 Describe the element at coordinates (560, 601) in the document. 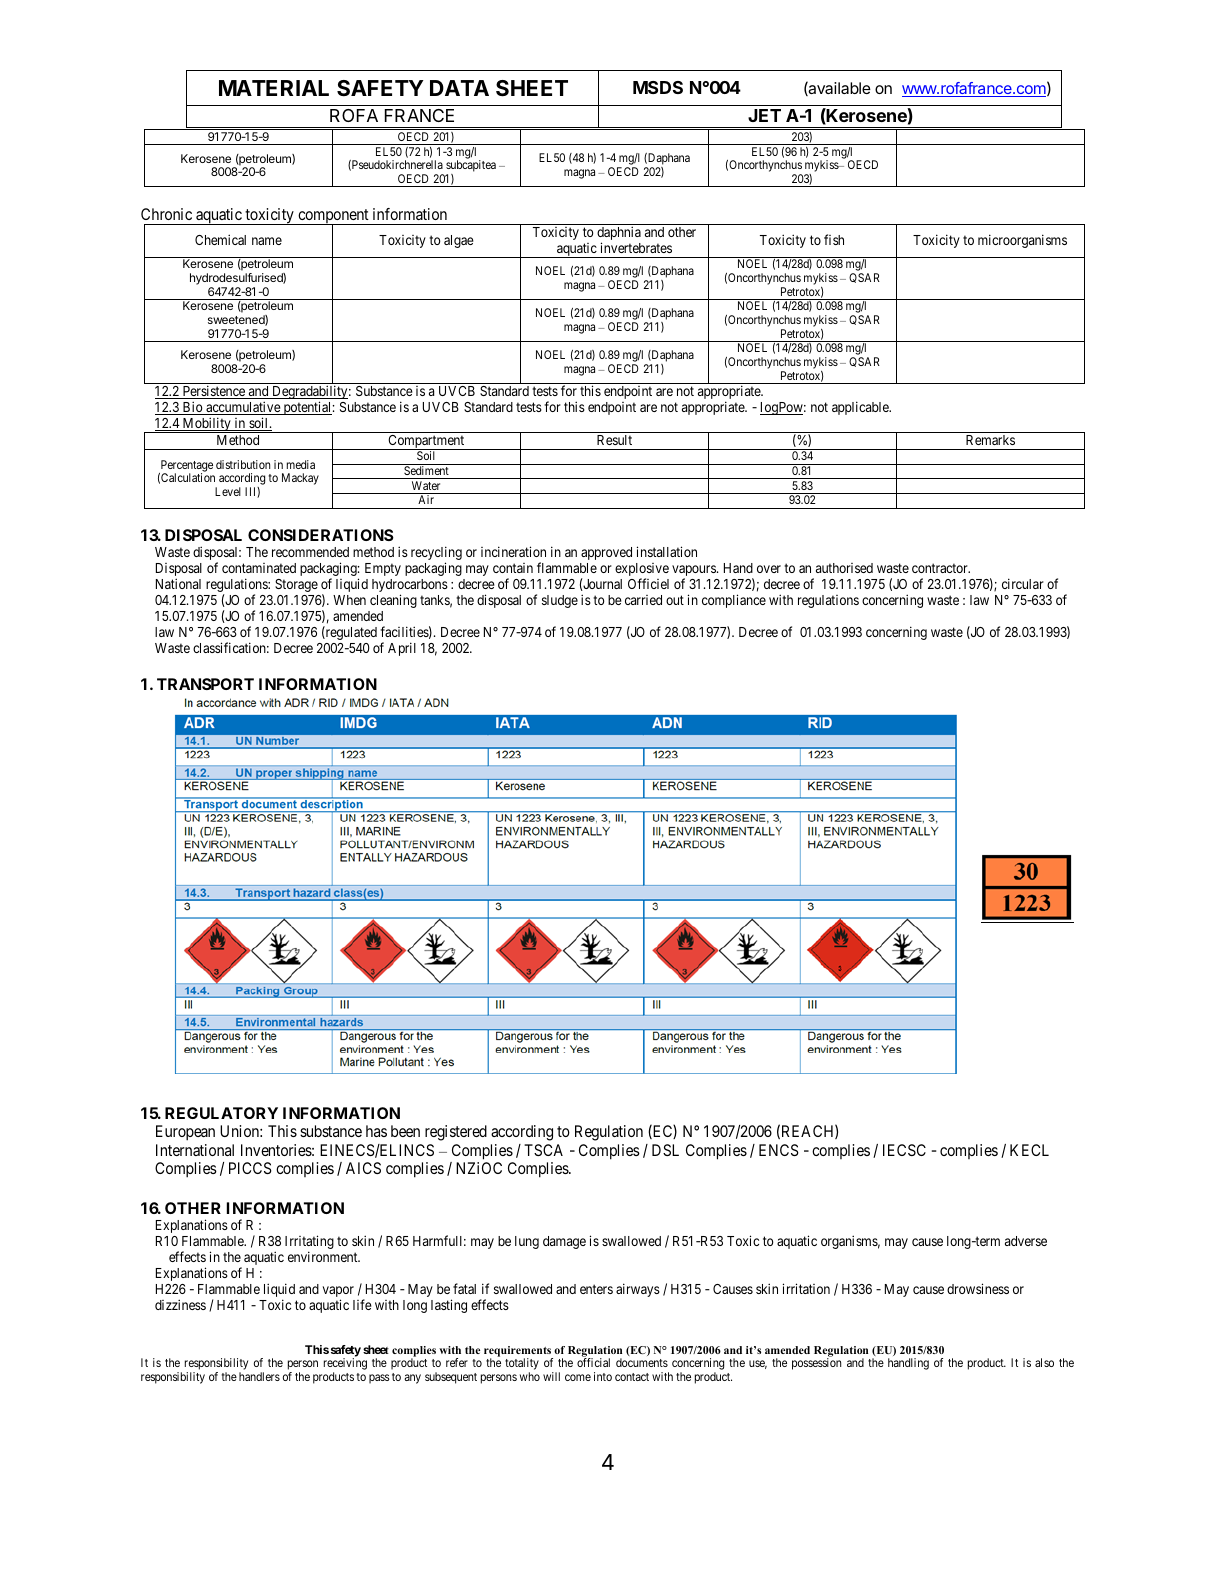

I see `sludge` at that location.
